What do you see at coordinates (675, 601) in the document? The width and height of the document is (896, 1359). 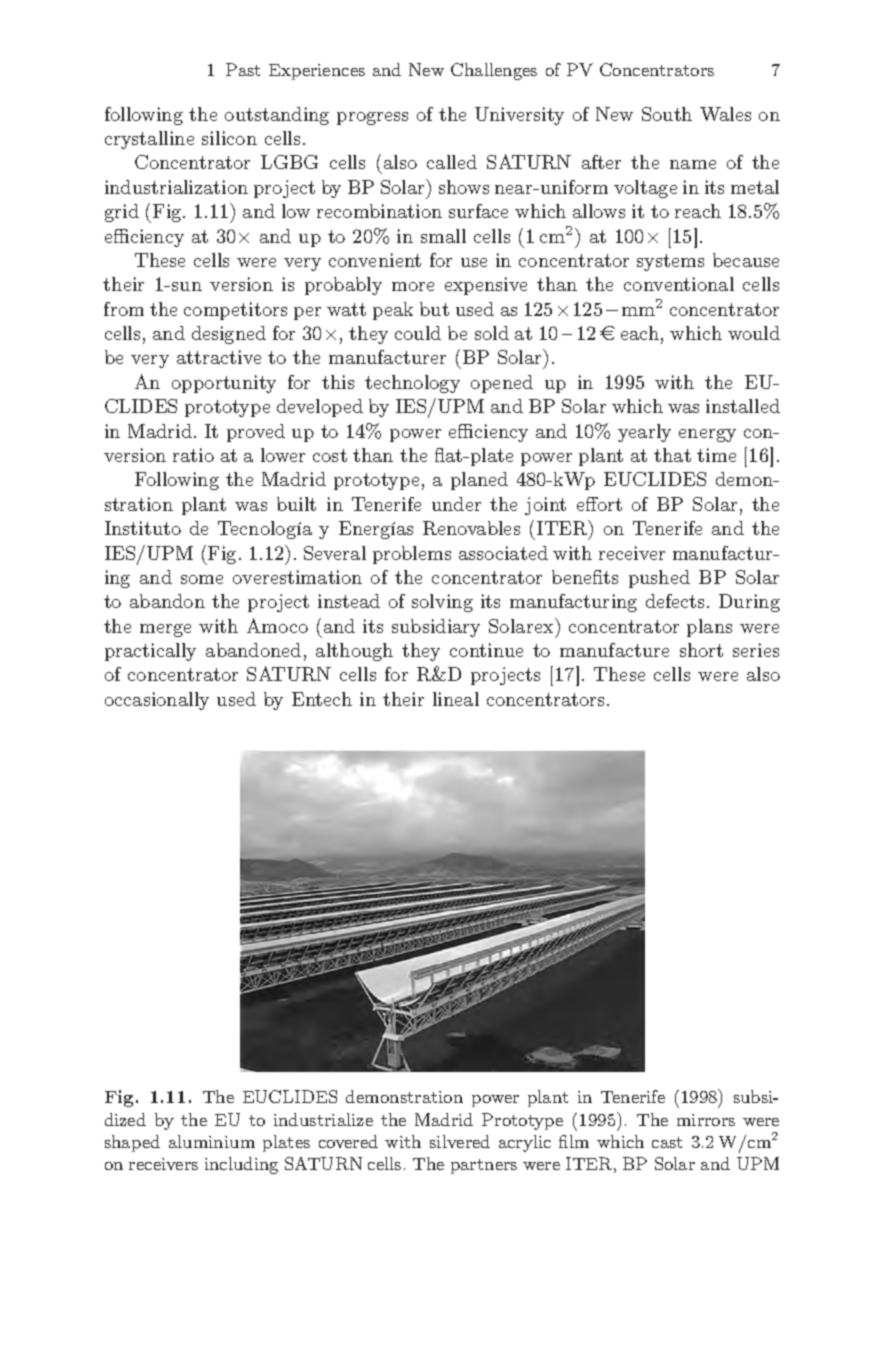 I see `defects` at bounding box center [675, 601].
